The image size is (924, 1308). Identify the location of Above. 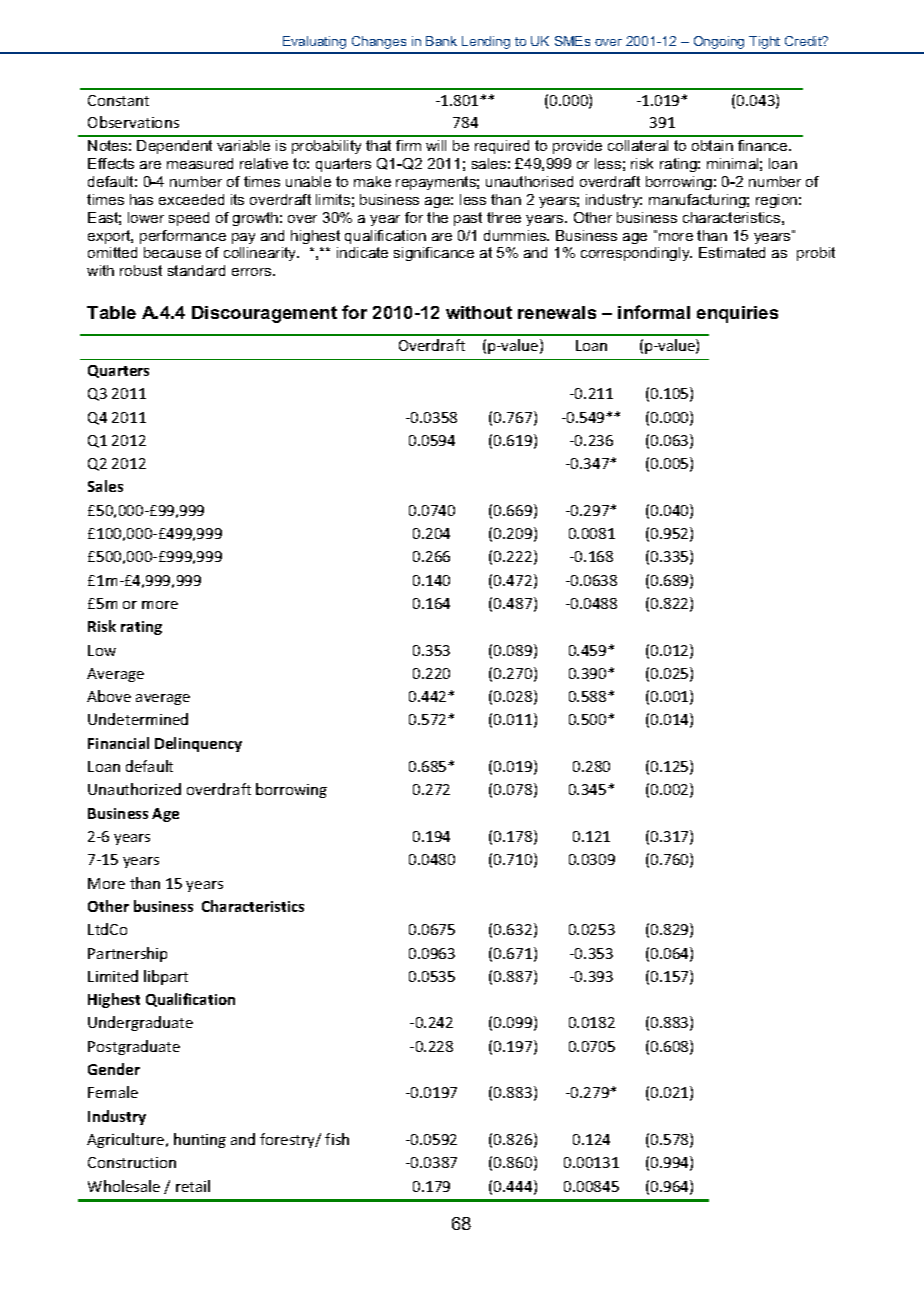
(109, 696).
